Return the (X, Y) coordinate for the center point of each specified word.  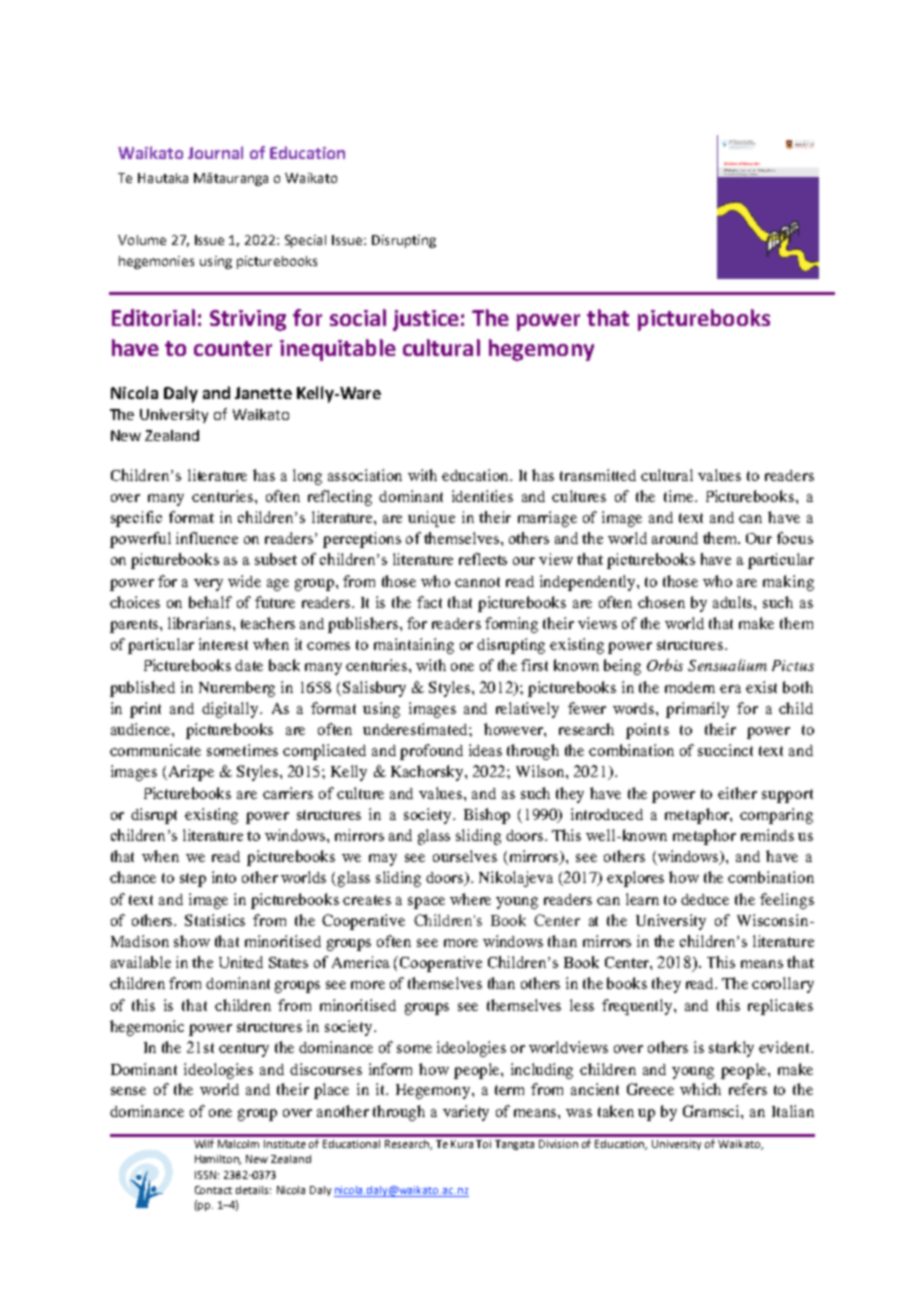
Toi (483, 1144)
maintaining (414, 646)
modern (690, 687)
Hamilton (218, 1160)
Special (305, 241)
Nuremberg (237, 689)
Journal (215, 152)
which (700, 1089)
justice (426, 320)
